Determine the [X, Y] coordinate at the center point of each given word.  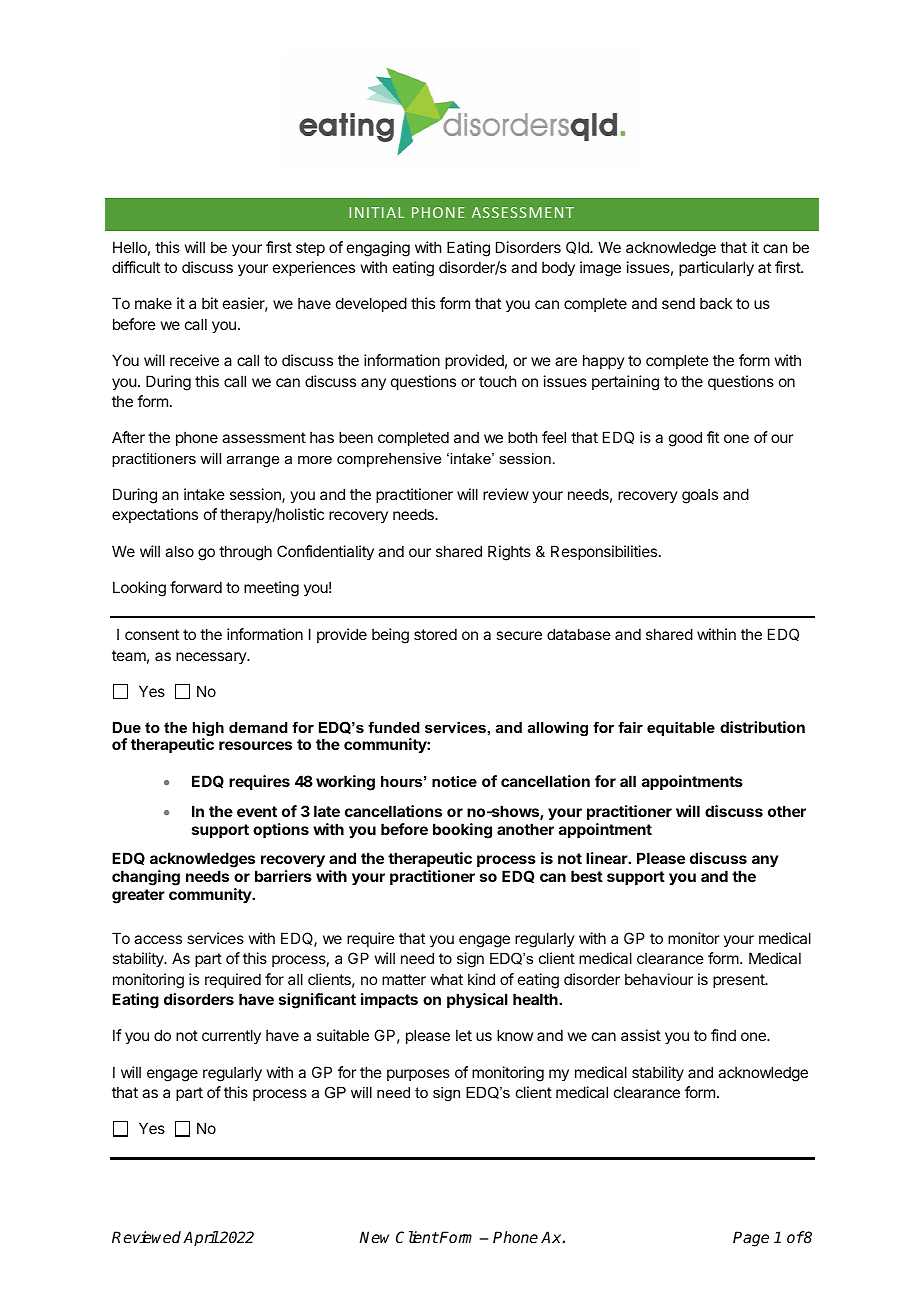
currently [231, 1036]
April [201, 1239]
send [678, 303]
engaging [378, 249]
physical [477, 1001]
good [685, 439]
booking [462, 831]
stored [435, 634]
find [723, 1035]
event [257, 811]
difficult [136, 267]
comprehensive [389, 460]
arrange [253, 462]
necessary [212, 658]
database [579, 634]
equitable [681, 729]
